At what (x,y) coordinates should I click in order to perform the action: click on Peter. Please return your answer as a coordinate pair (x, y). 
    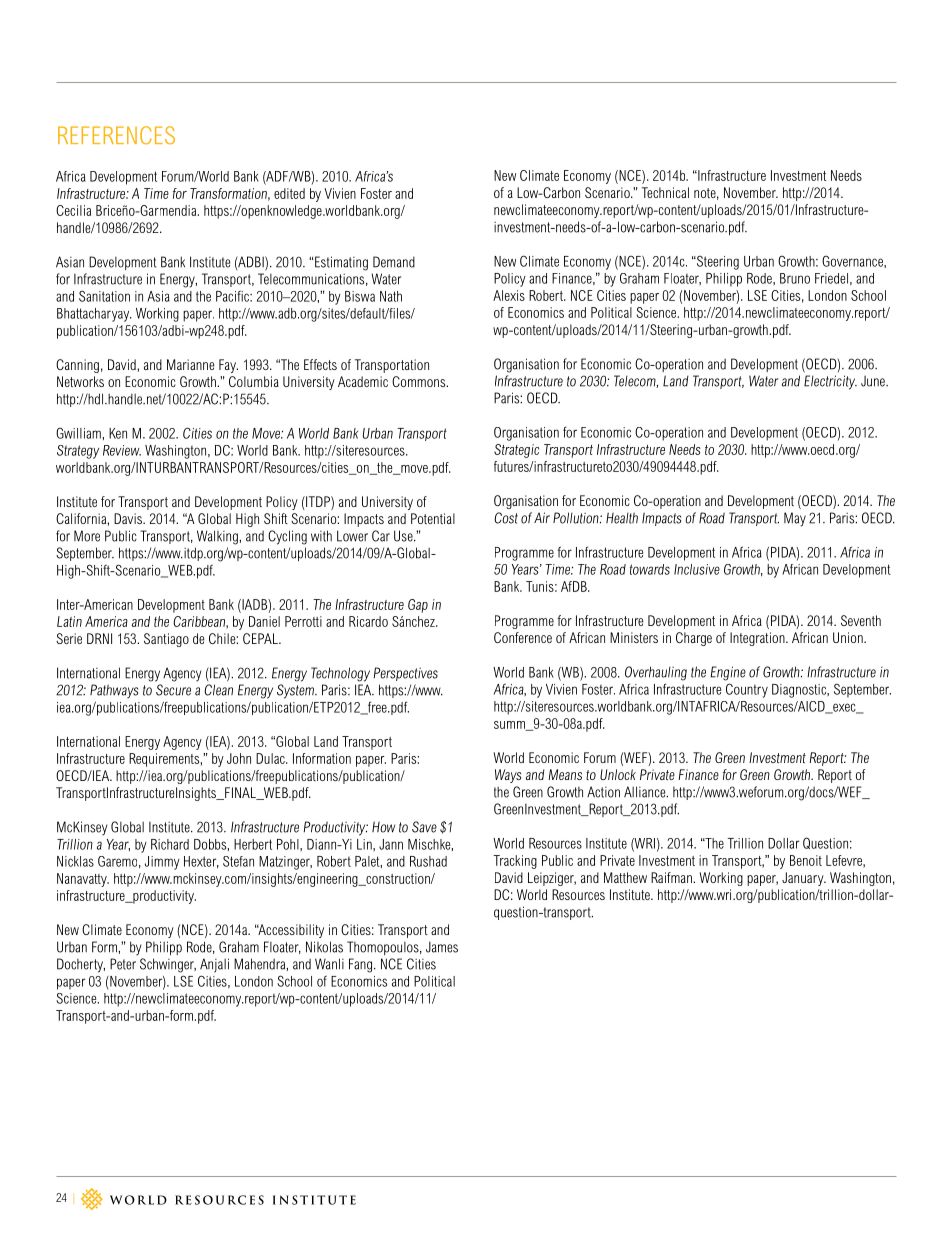
    Looking at the image, I should click on (123, 964).
